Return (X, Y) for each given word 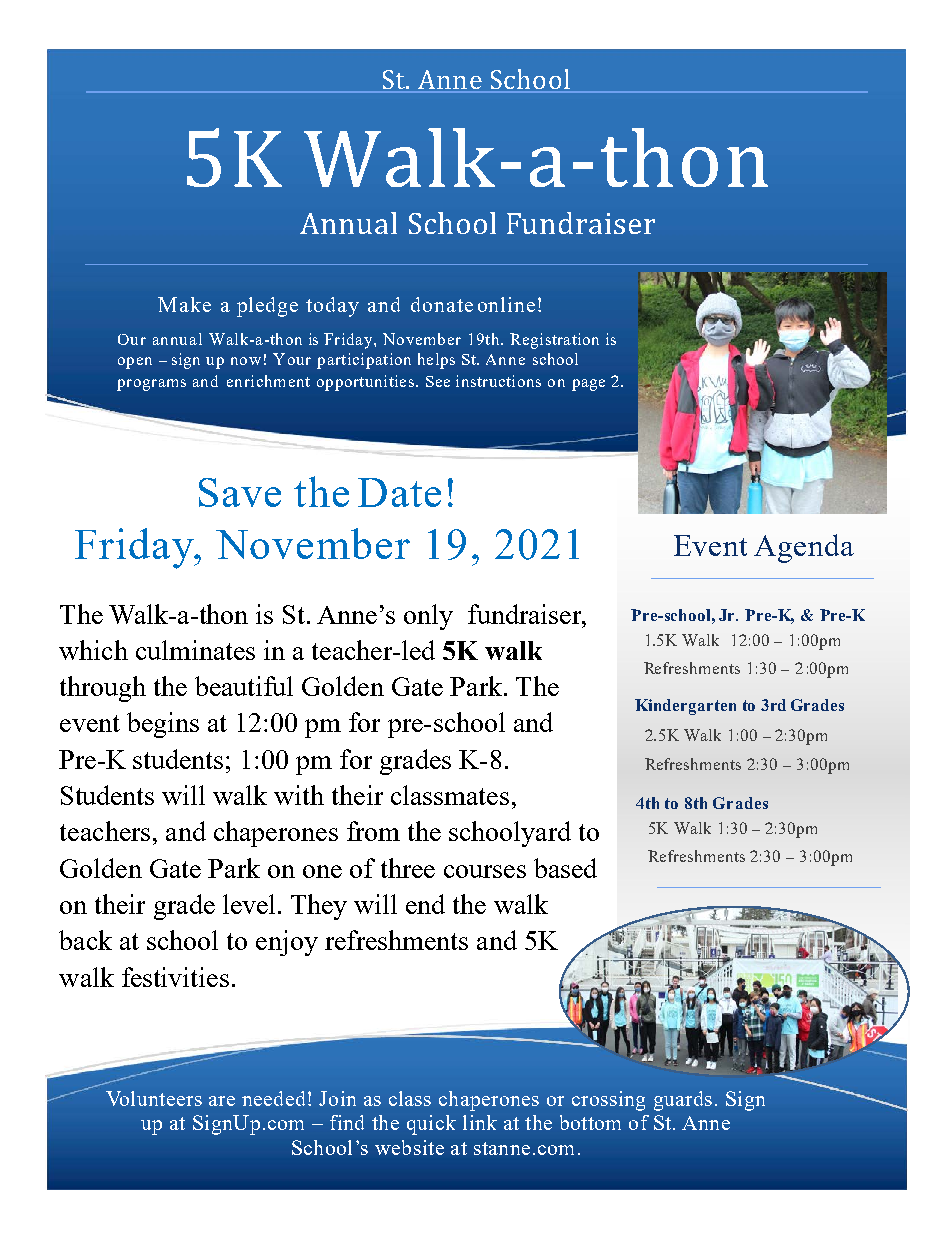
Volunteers (154, 1098)
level (249, 904)
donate (442, 304)
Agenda (804, 548)
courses (485, 871)
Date (399, 492)
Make (184, 304)
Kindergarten (685, 707)
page (588, 385)
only (428, 617)
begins (163, 725)
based (565, 868)
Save (240, 492)
